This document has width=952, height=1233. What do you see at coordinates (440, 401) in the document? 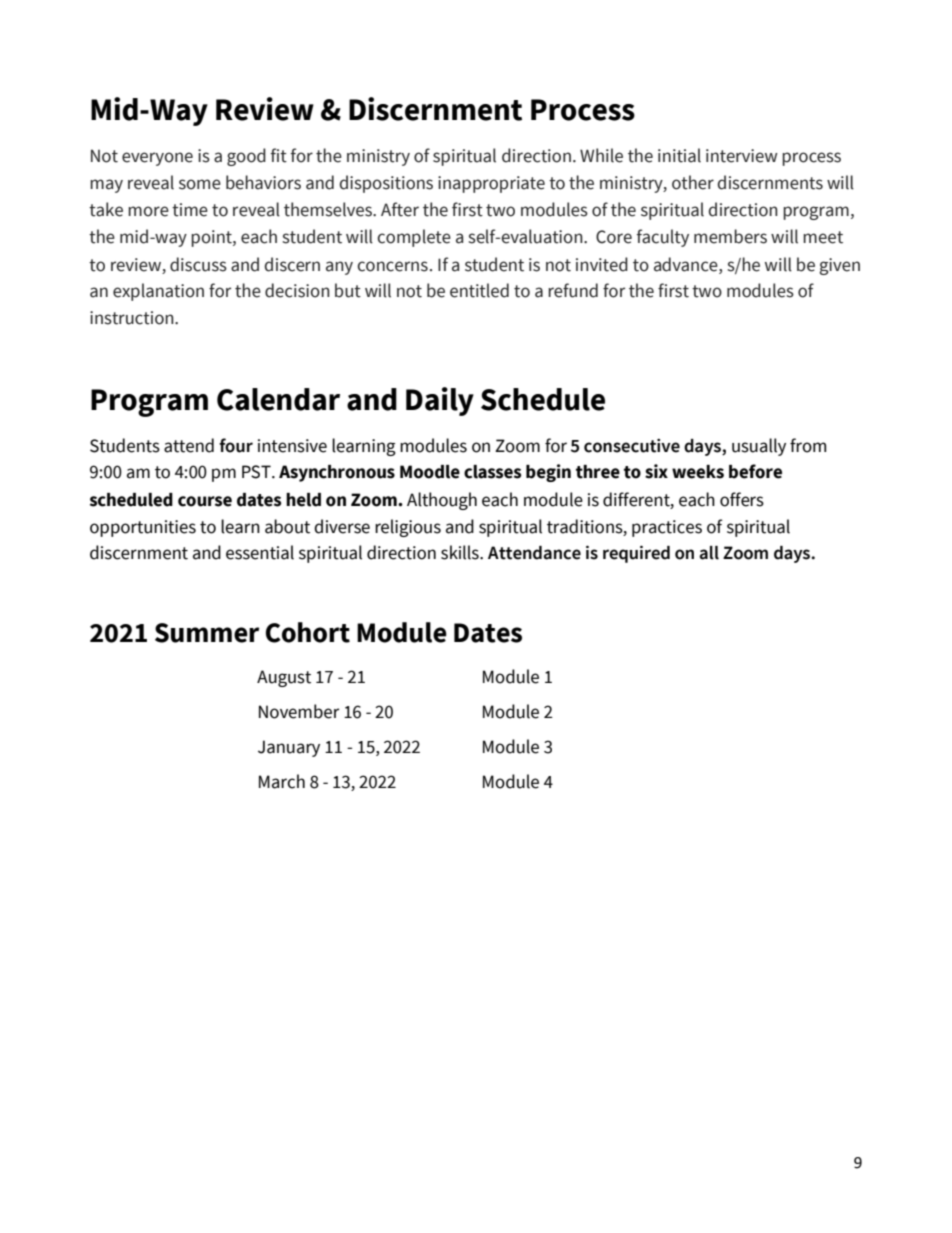
I see `Daily` at bounding box center [440, 401].
